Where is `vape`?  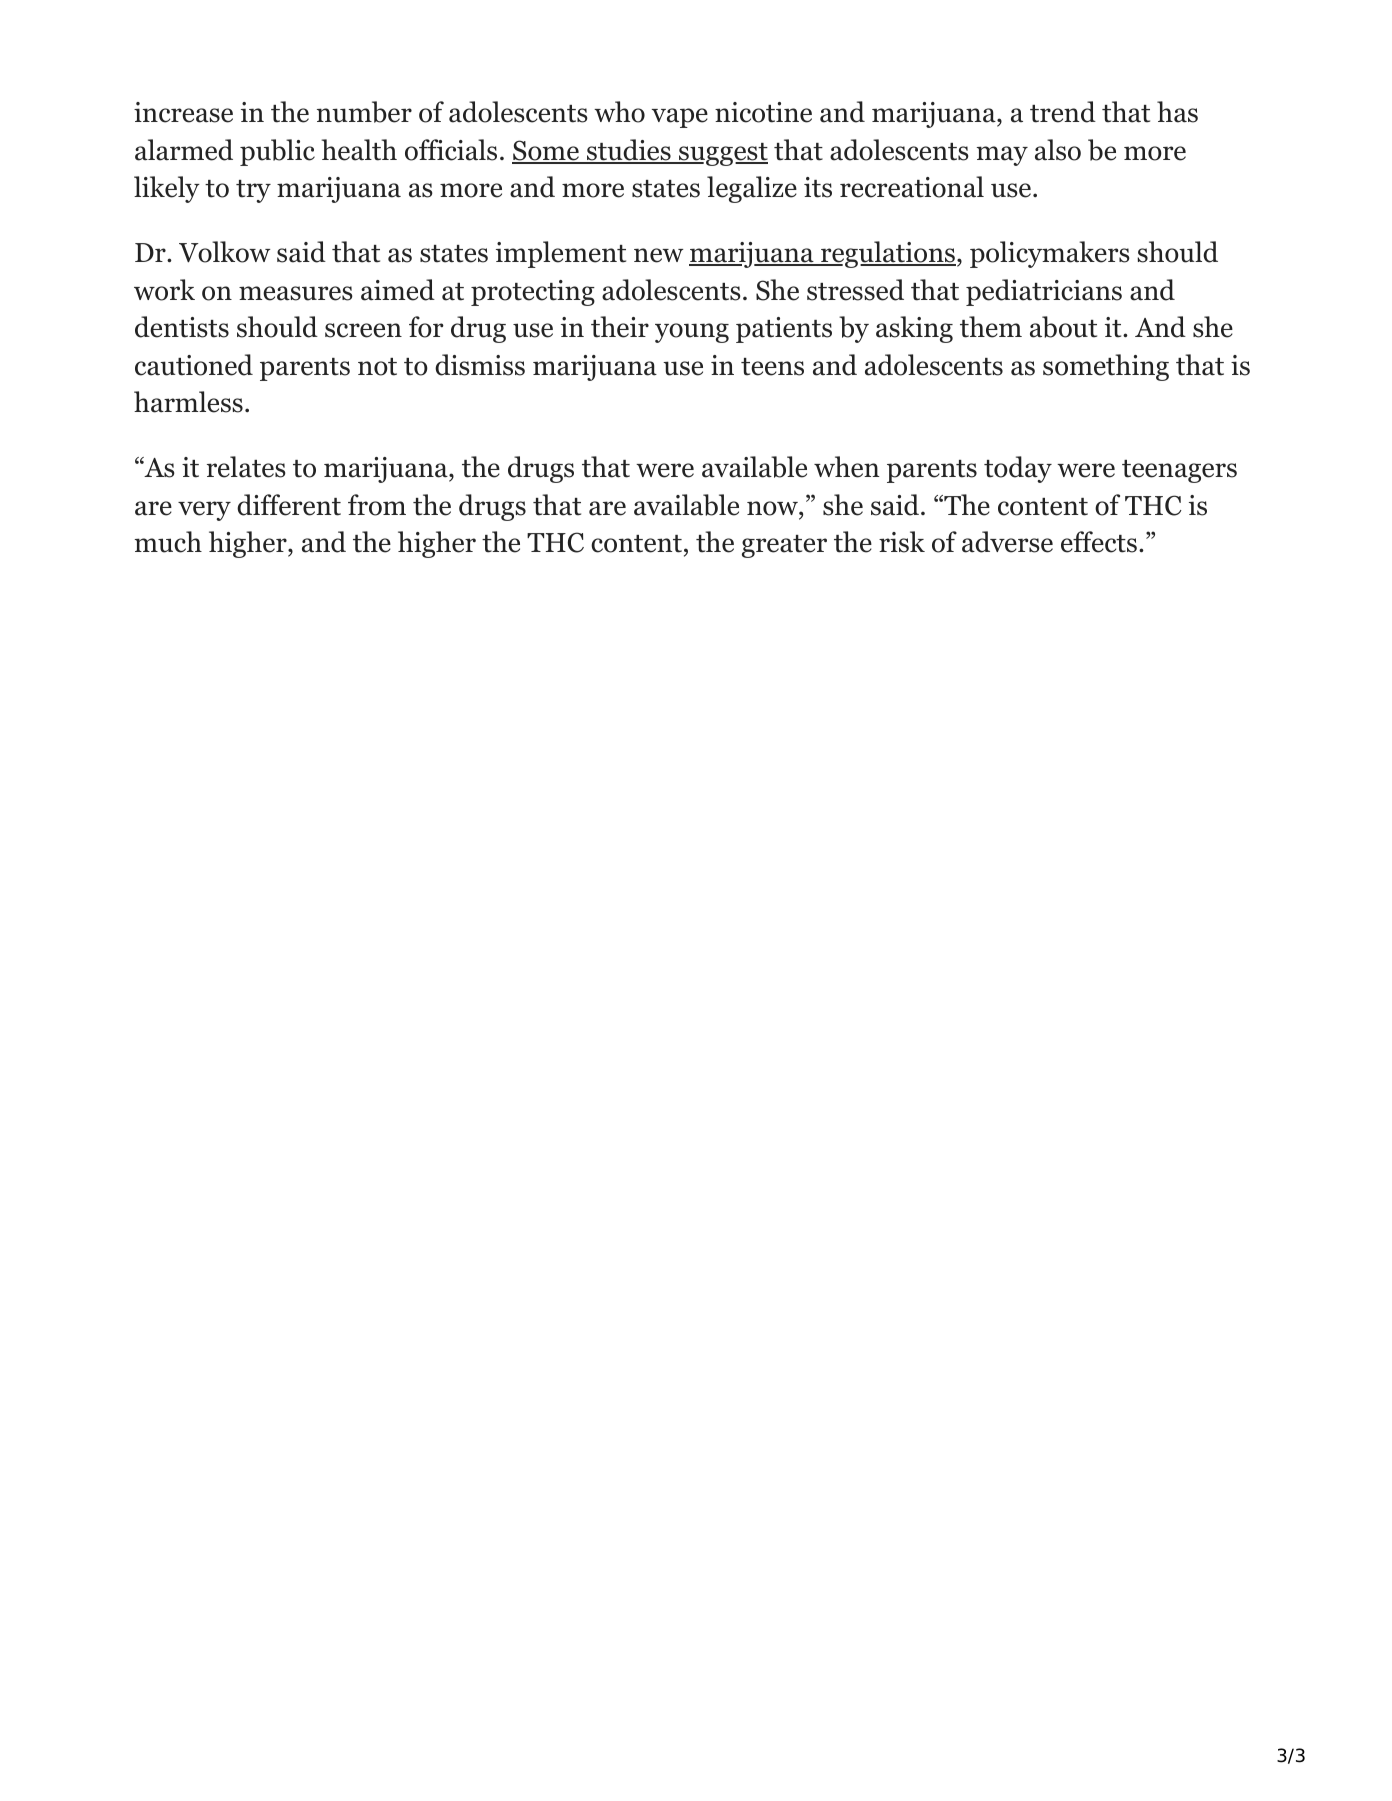 vape is located at coordinates (680, 118).
